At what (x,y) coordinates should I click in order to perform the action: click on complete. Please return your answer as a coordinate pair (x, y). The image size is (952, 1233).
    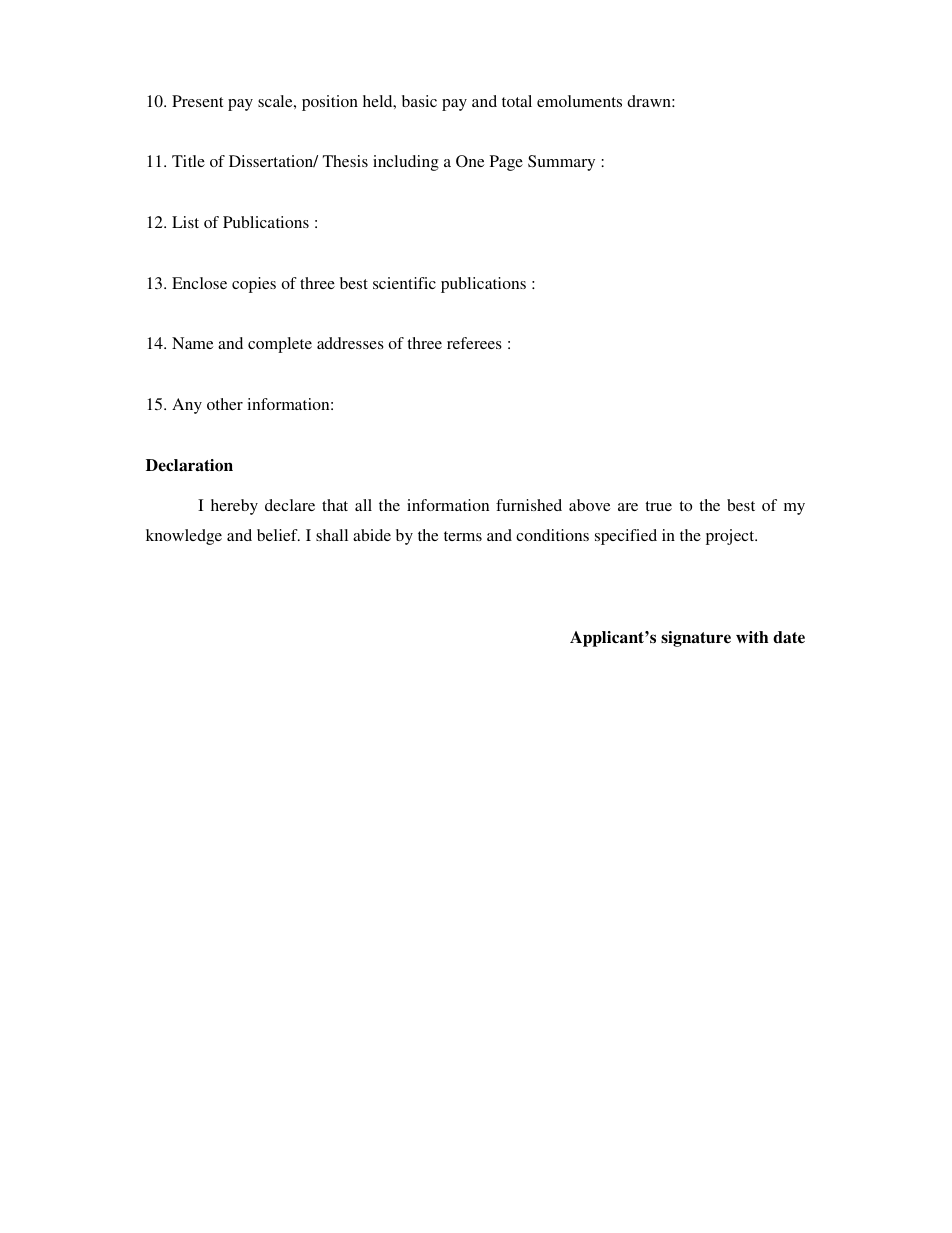
    Looking at the image, I should click on (280, 345).
